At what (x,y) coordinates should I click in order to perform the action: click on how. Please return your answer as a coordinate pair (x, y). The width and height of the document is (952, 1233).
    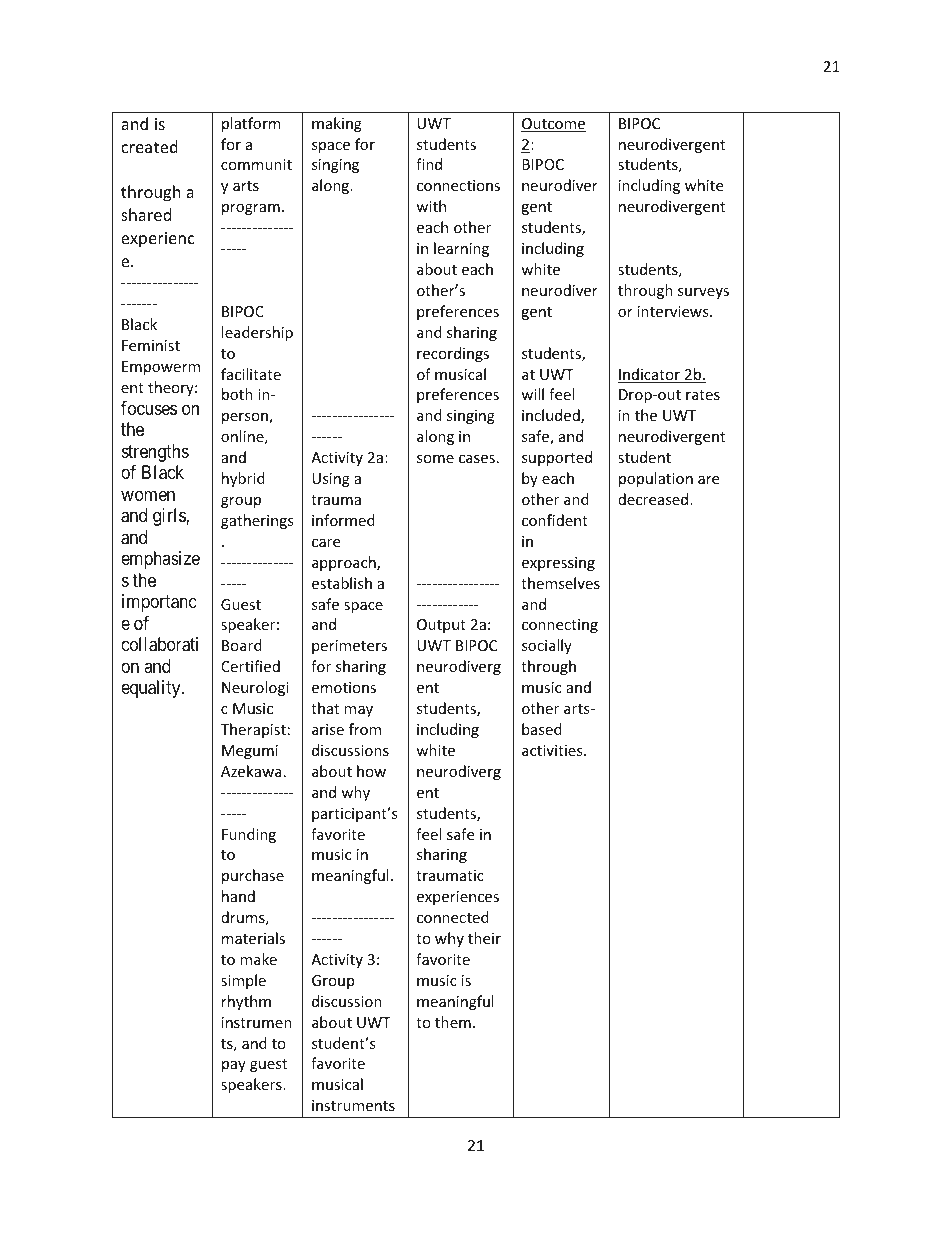
    Looking at the image, I should click on (371, 771).
